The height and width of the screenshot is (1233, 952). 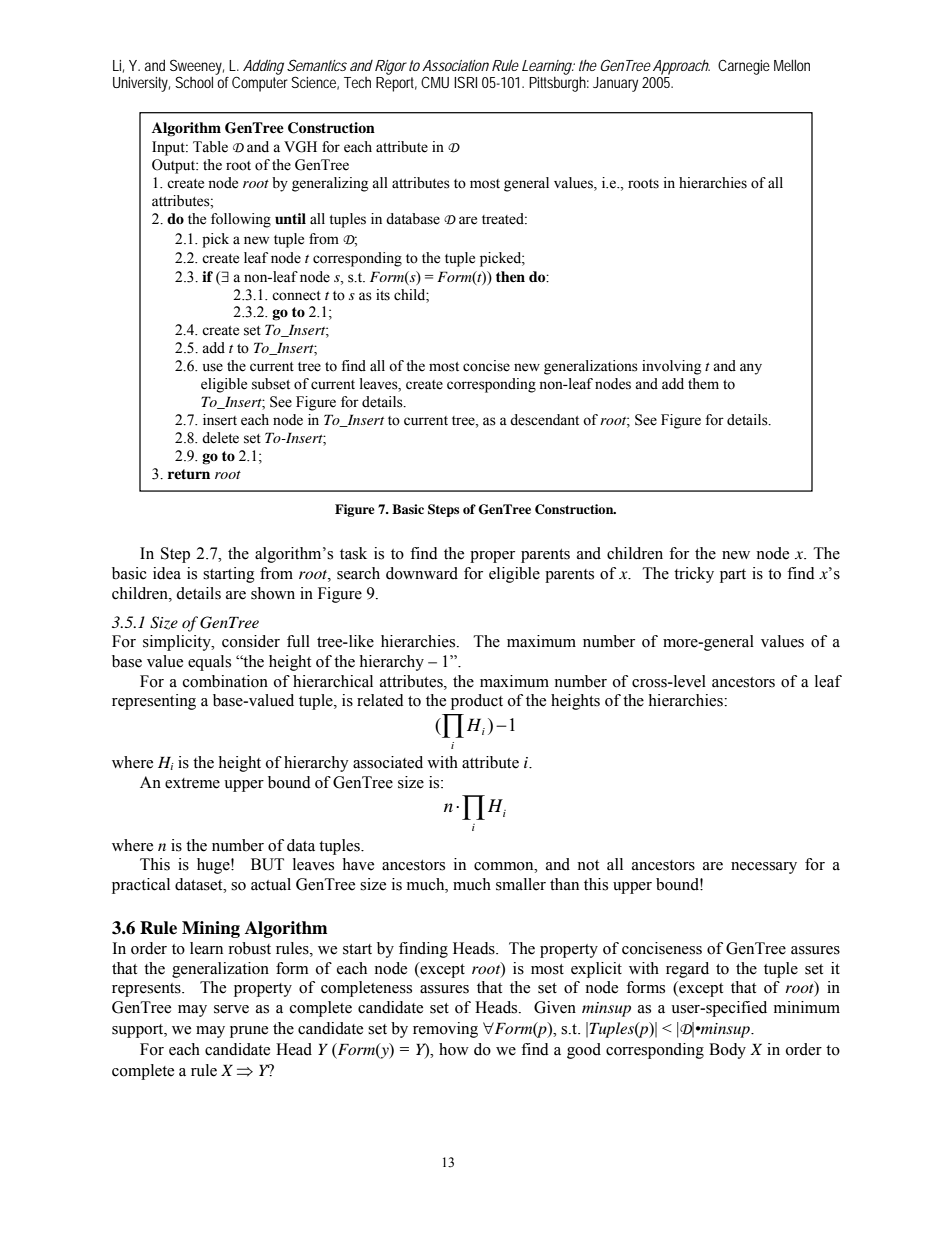 What do you see at coordinates (225, 681) in the screenshot?
I see `combination` at bounding box center [225, 681].
